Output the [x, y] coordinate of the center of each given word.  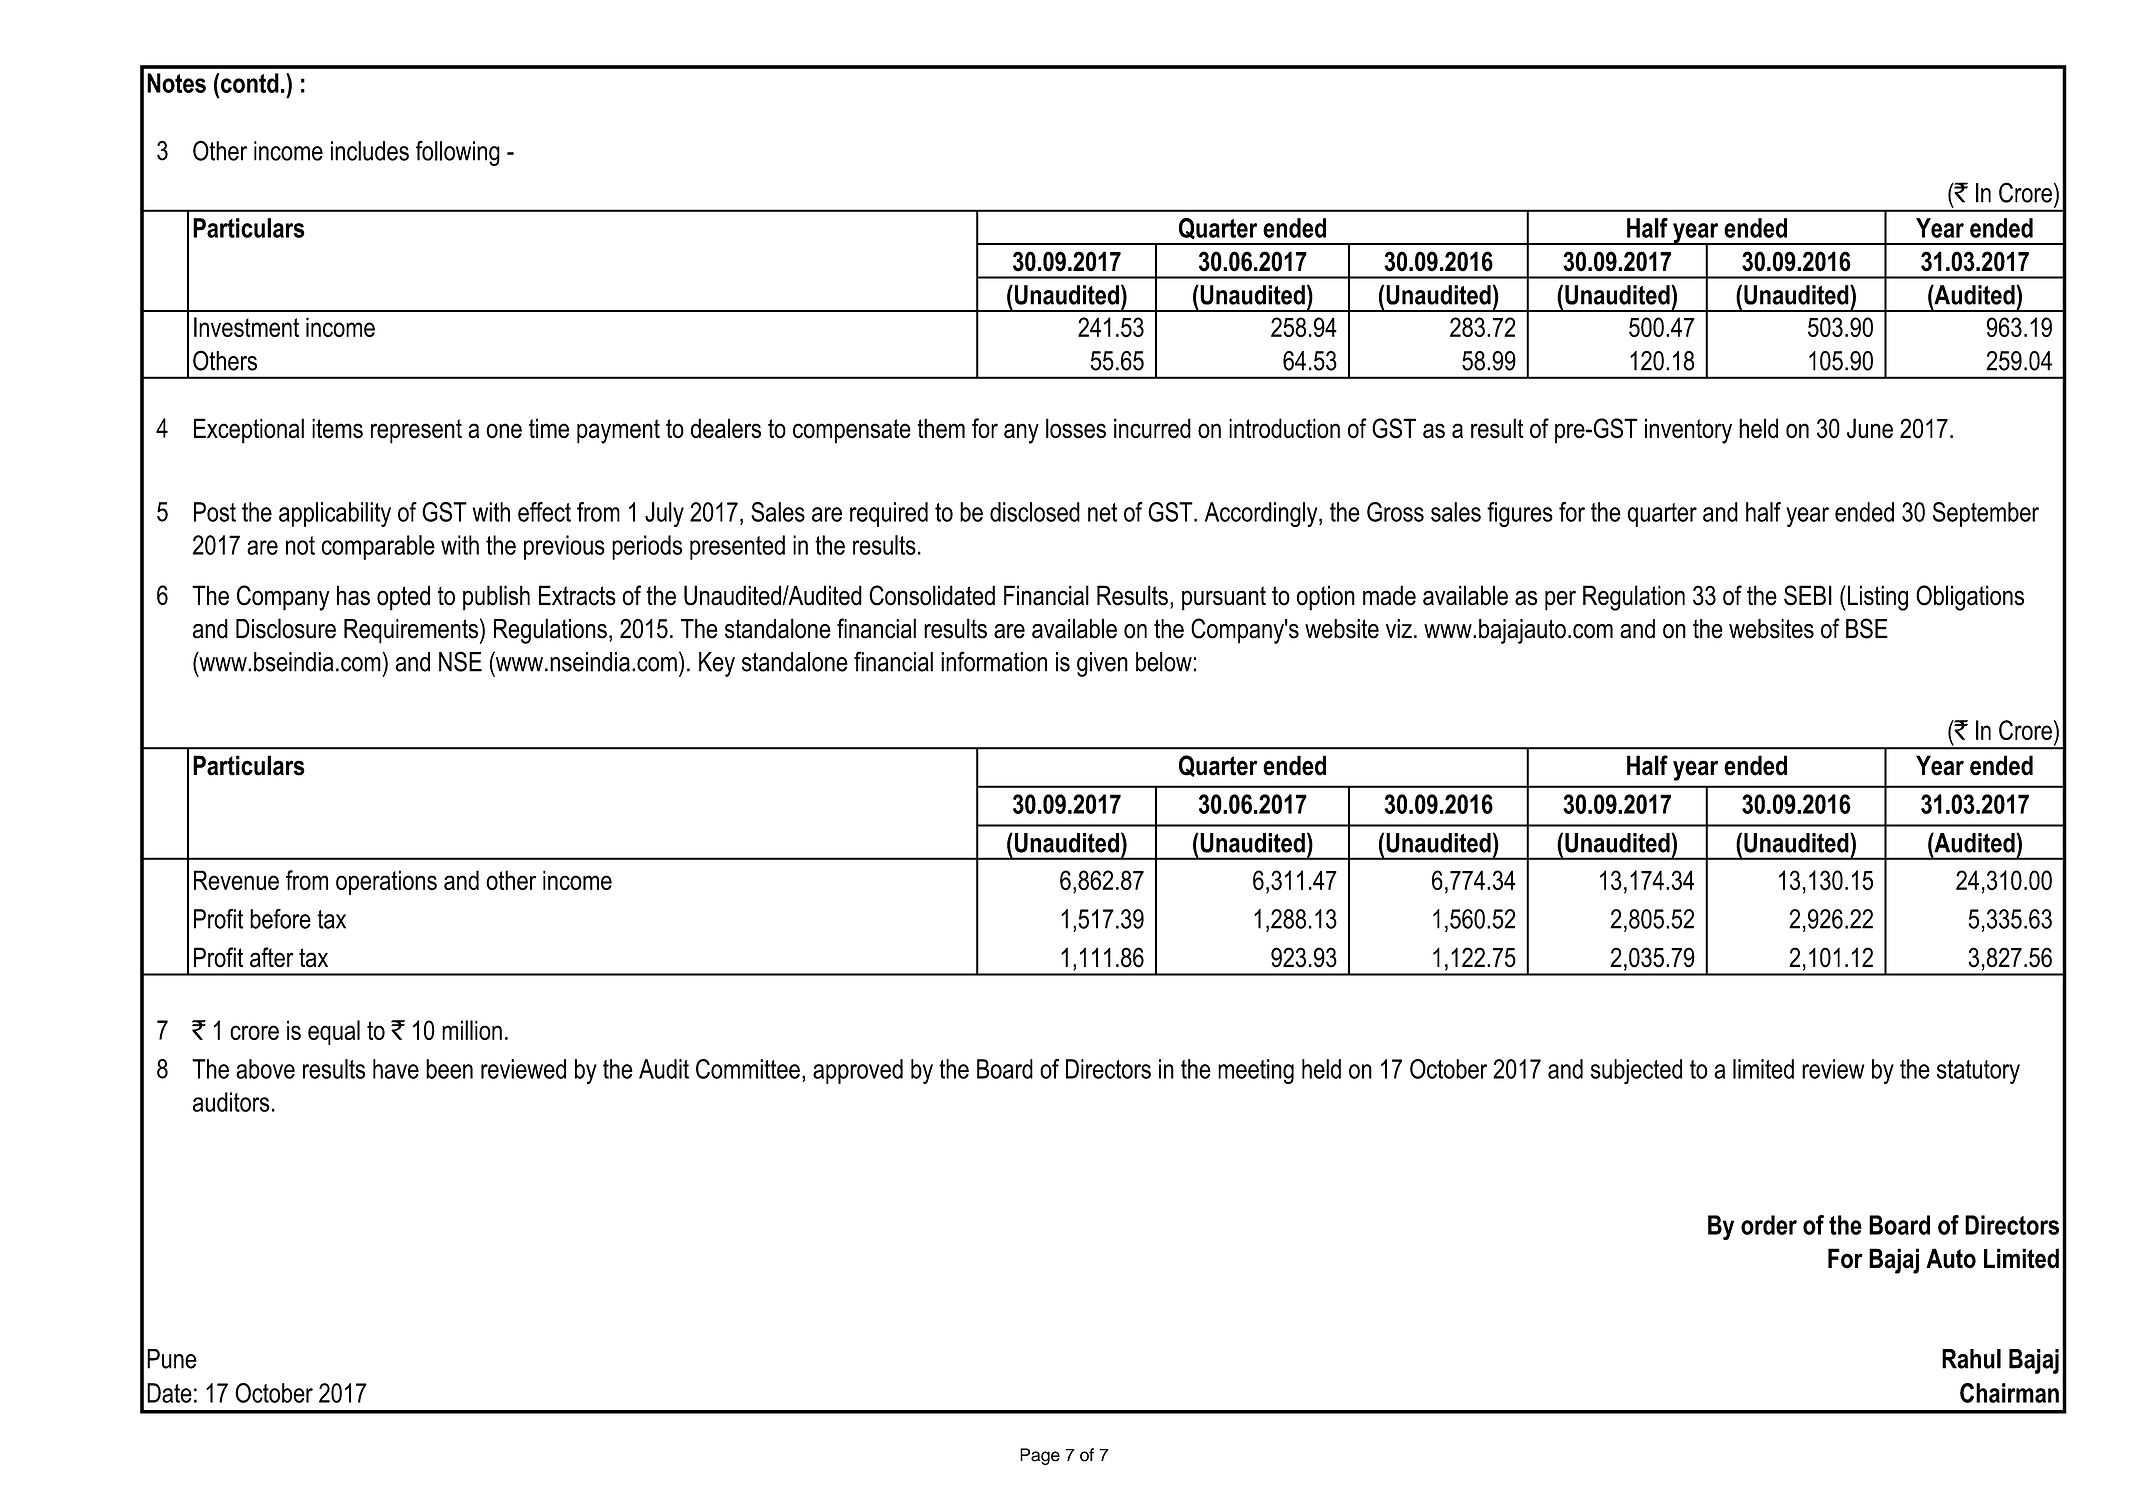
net [1102, 512]
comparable [378, 547]
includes [370, 151]
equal [334, 1032]
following [458, 153]
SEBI [1808, 595]
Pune [172, 1359]
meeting [1256, 1071]
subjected [1636, 1071]
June [1870, 428]
